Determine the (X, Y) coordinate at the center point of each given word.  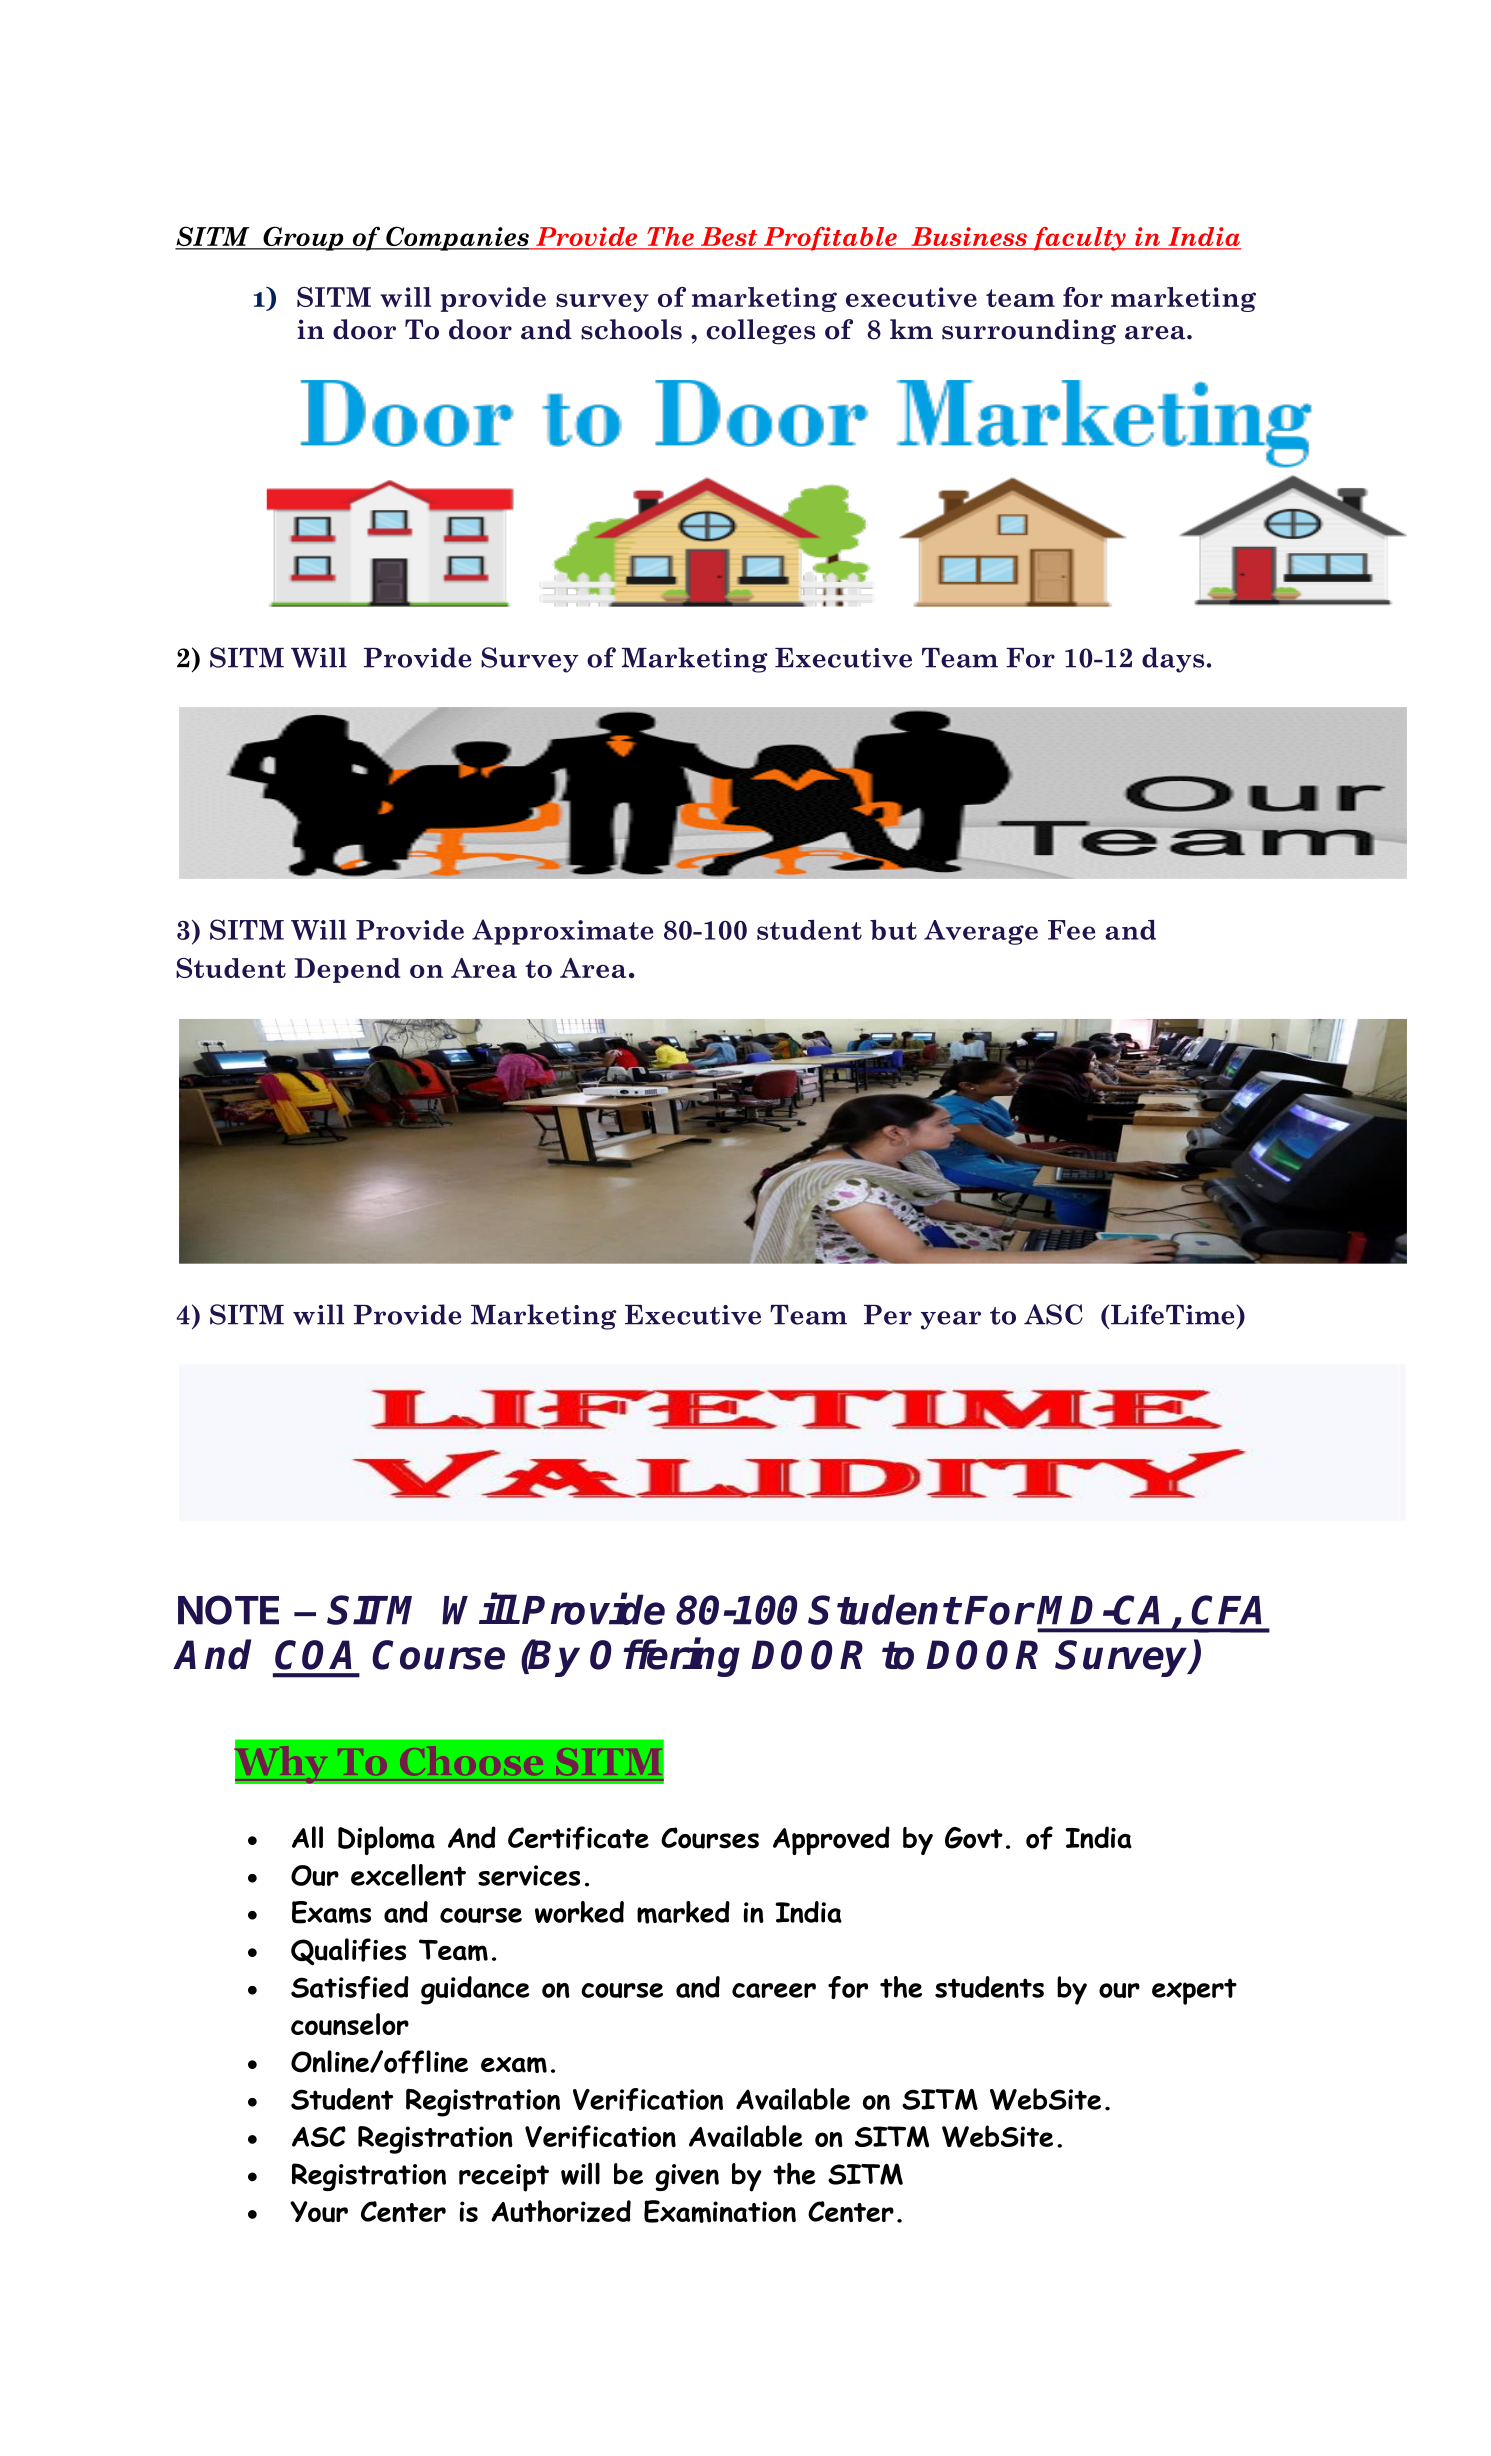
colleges (760, 332)
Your (319, 2212)
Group (303, 238)
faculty (1079, 239)
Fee (1071, 930)
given (687, 2177)
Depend (348, 970)
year (951, 1320)
